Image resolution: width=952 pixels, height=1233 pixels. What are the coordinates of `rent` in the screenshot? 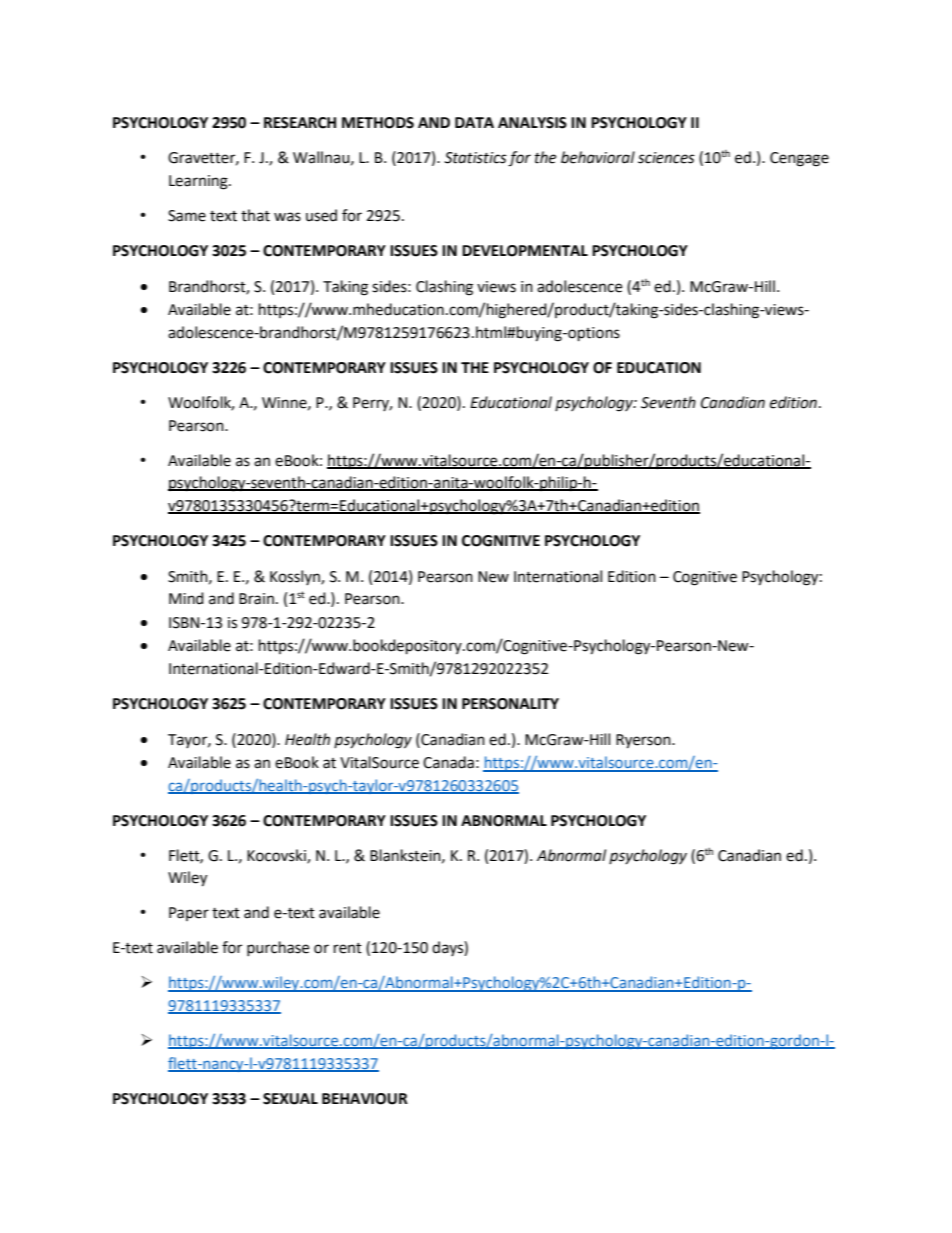 It's located at (348, 948).
